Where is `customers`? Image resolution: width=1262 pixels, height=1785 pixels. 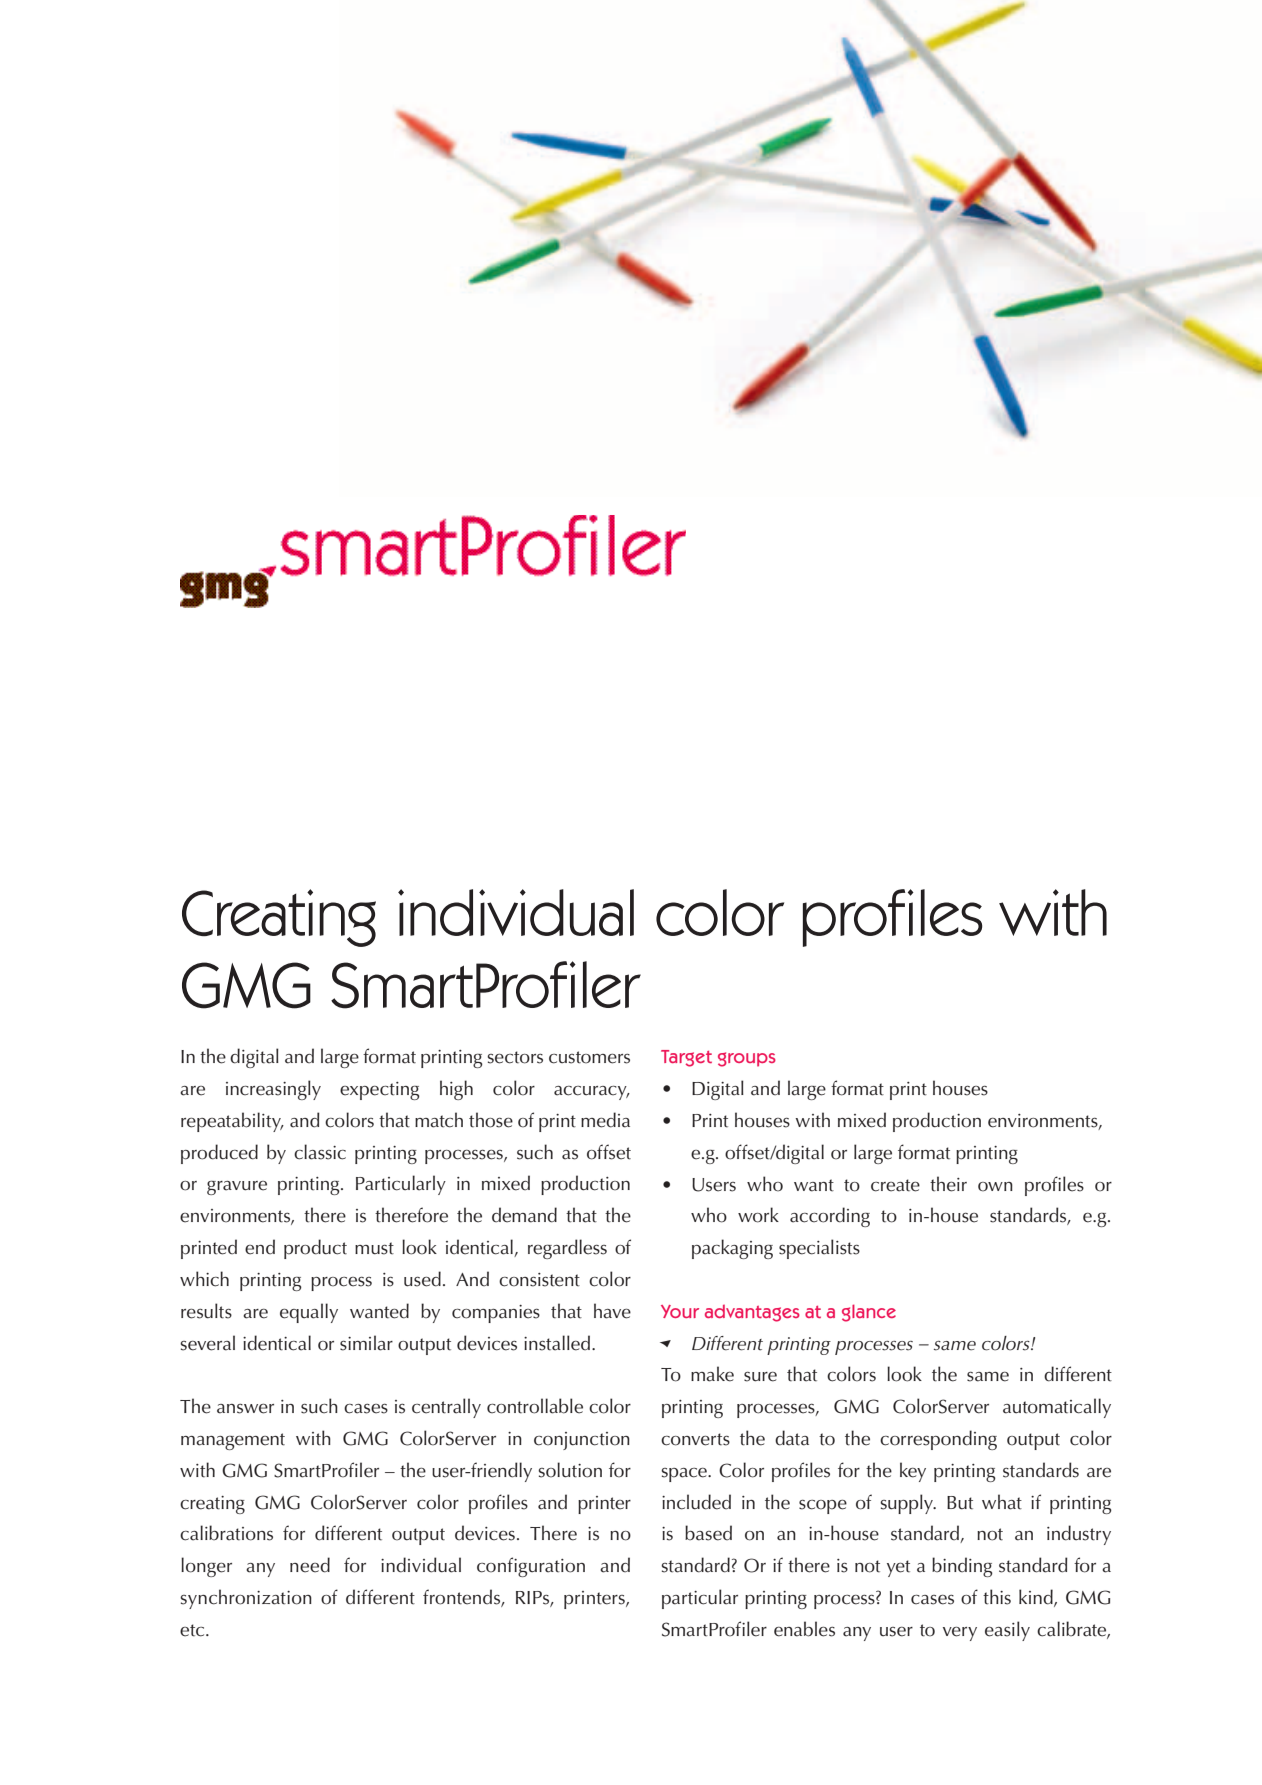
customers is located at coordinates (589, 1057).
